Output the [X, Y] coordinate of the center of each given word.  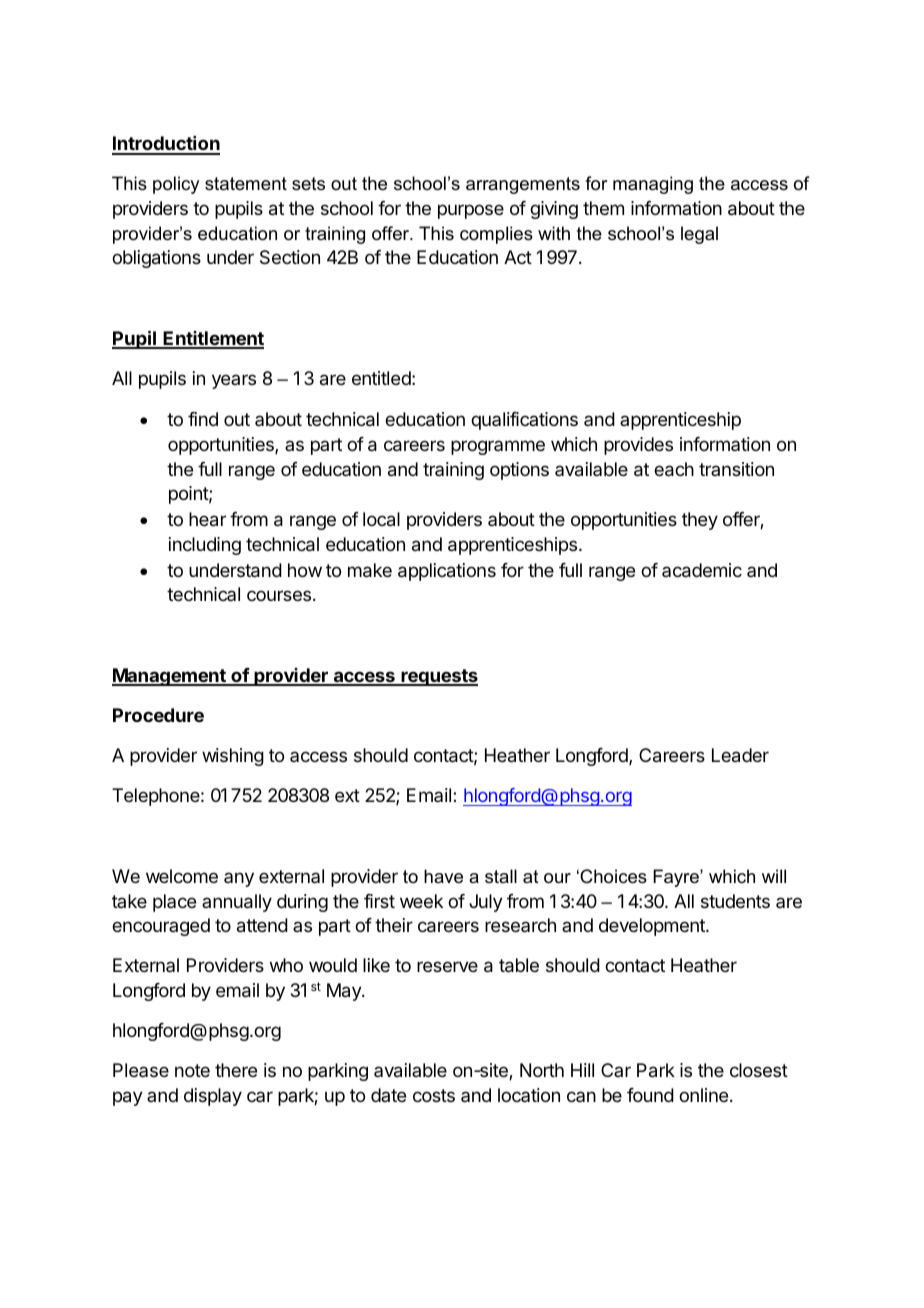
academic [702, 570]
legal [699, 235]
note [192, 1070]
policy [176, 185]
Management [170, 677]
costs [434, 1095]
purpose [471, 211]
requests [438, 677]
